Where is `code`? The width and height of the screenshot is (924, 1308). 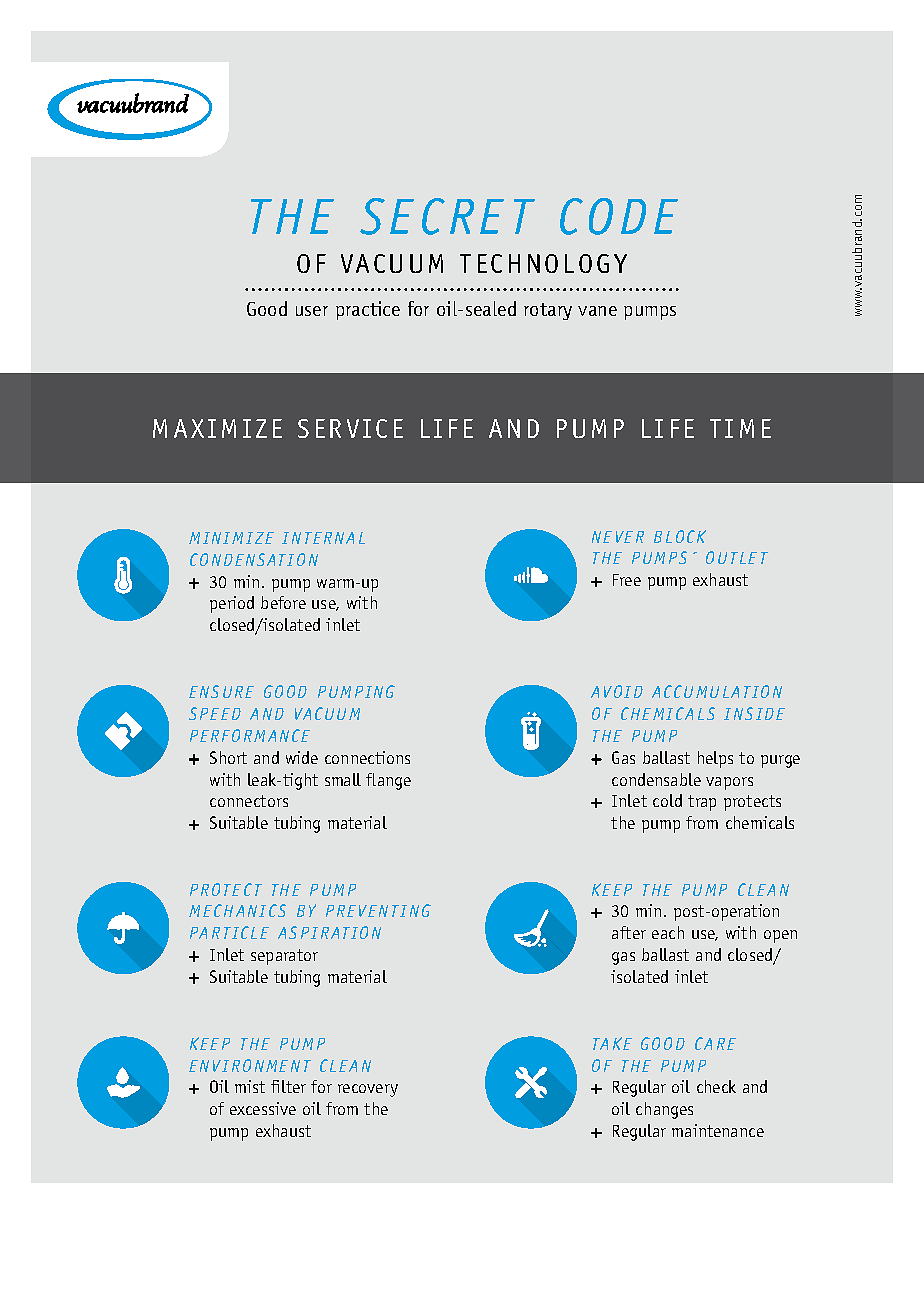 code is located at coordinates (619, 216).
